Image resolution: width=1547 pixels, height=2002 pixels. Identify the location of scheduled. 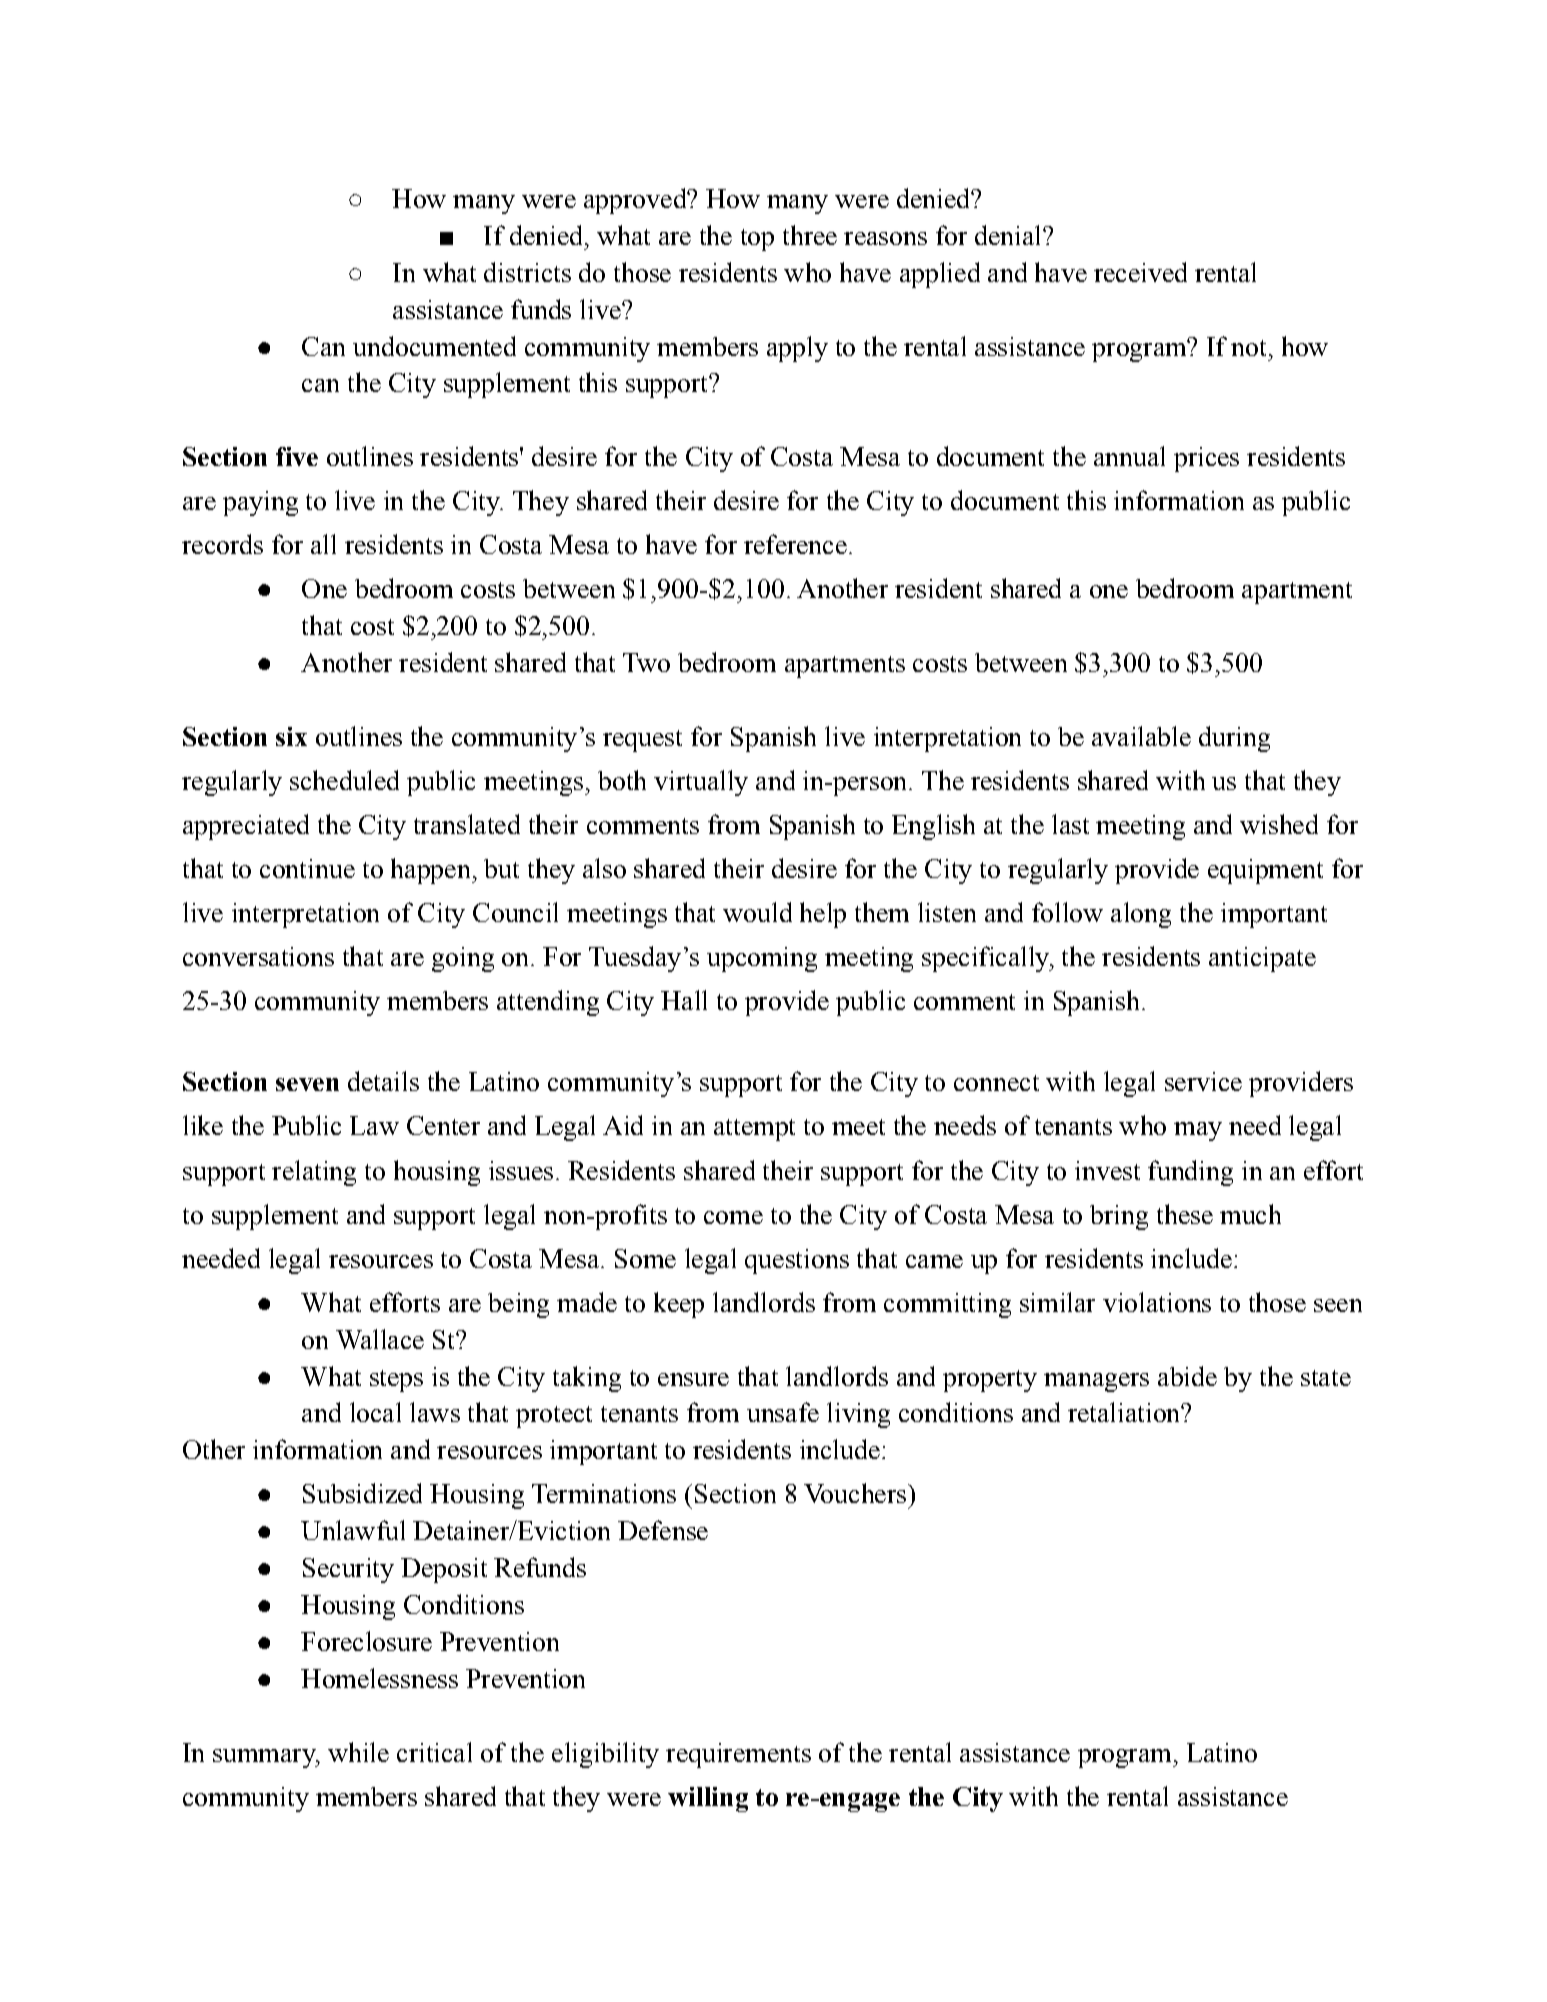
(344, 780).
